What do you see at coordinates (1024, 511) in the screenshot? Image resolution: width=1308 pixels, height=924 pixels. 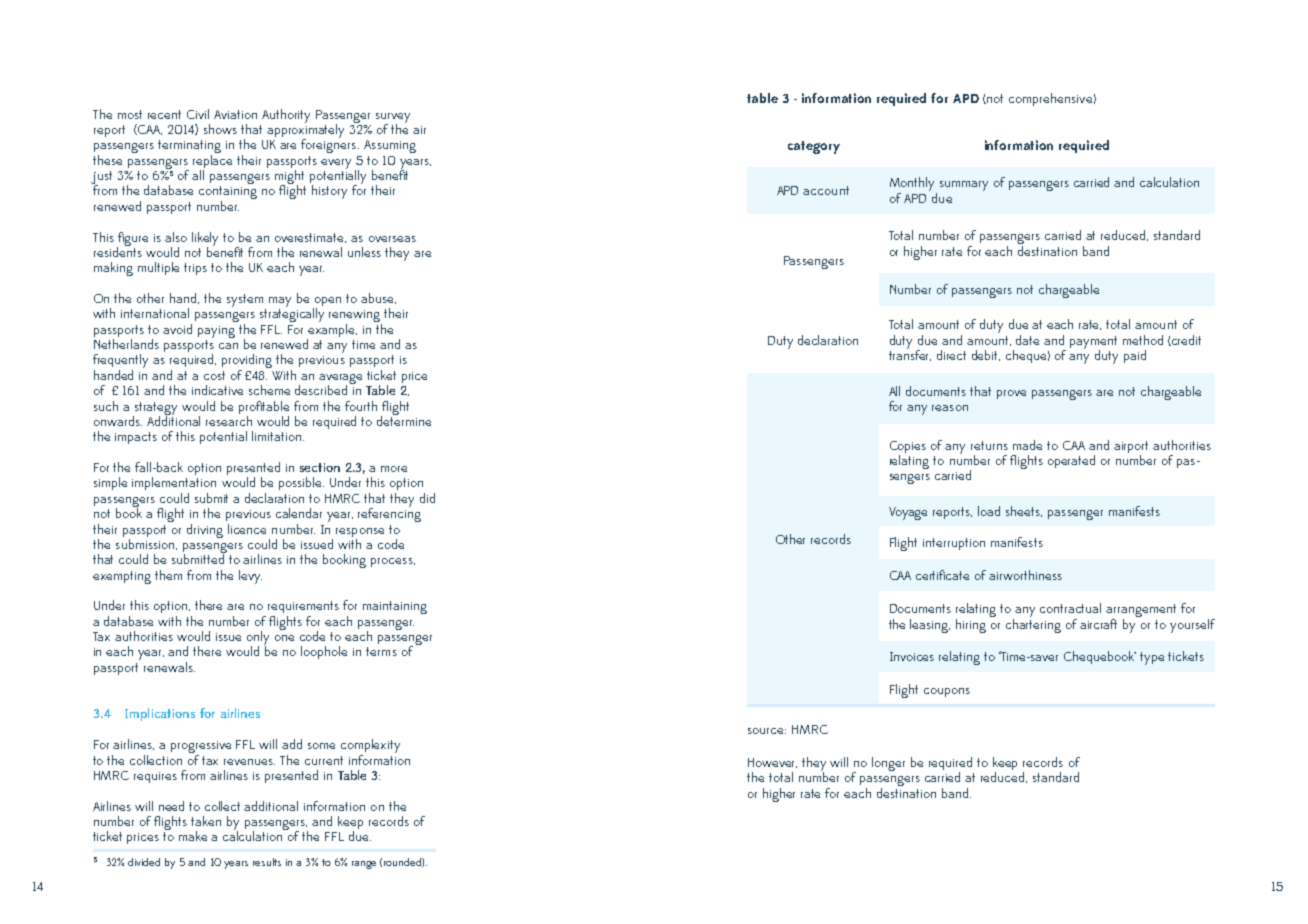 I see `sheets` at bounding box center [1024, 511].
